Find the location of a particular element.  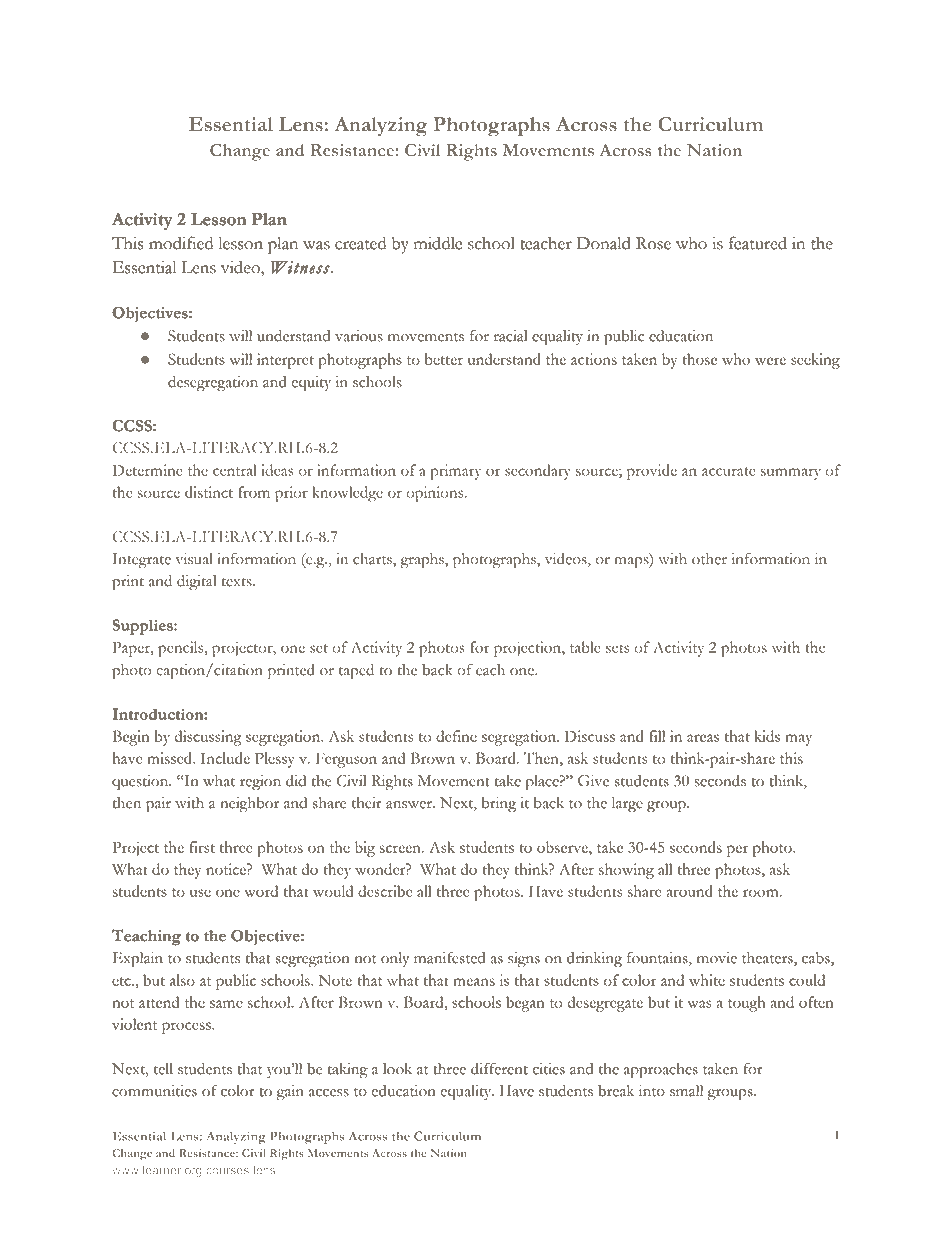

define is located at coordinates (456, 736).
